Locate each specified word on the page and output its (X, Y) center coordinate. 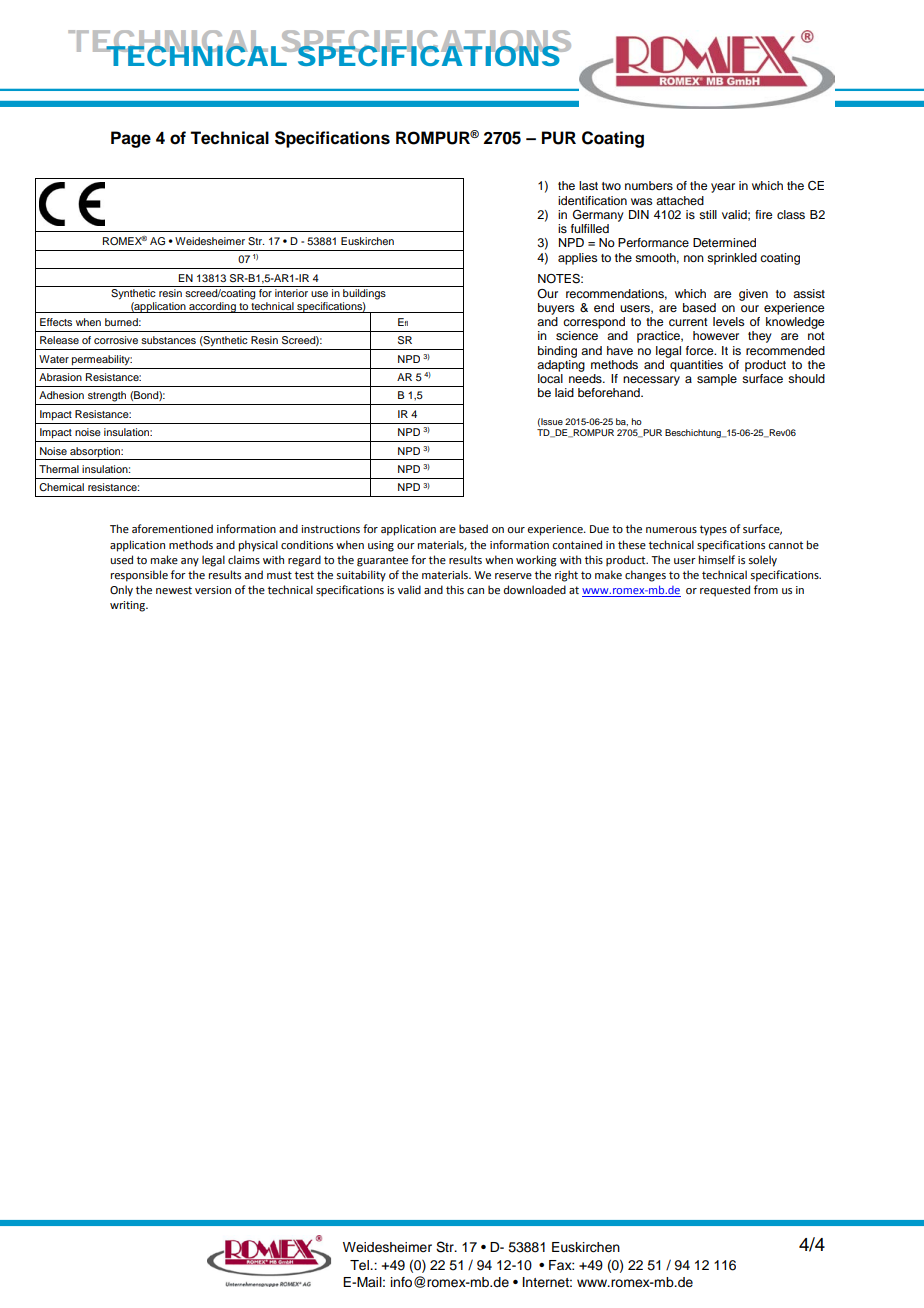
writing (128, 606)
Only (121, 591)
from (766, 589)
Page (131, 139)
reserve (513, 576)
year (723, 188)
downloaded (535, 589)
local (550, 378)
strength (107, 396)
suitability (361, 576)
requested (725, 591)
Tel (360, 1265)
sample (717, 380)
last (588, 185)
